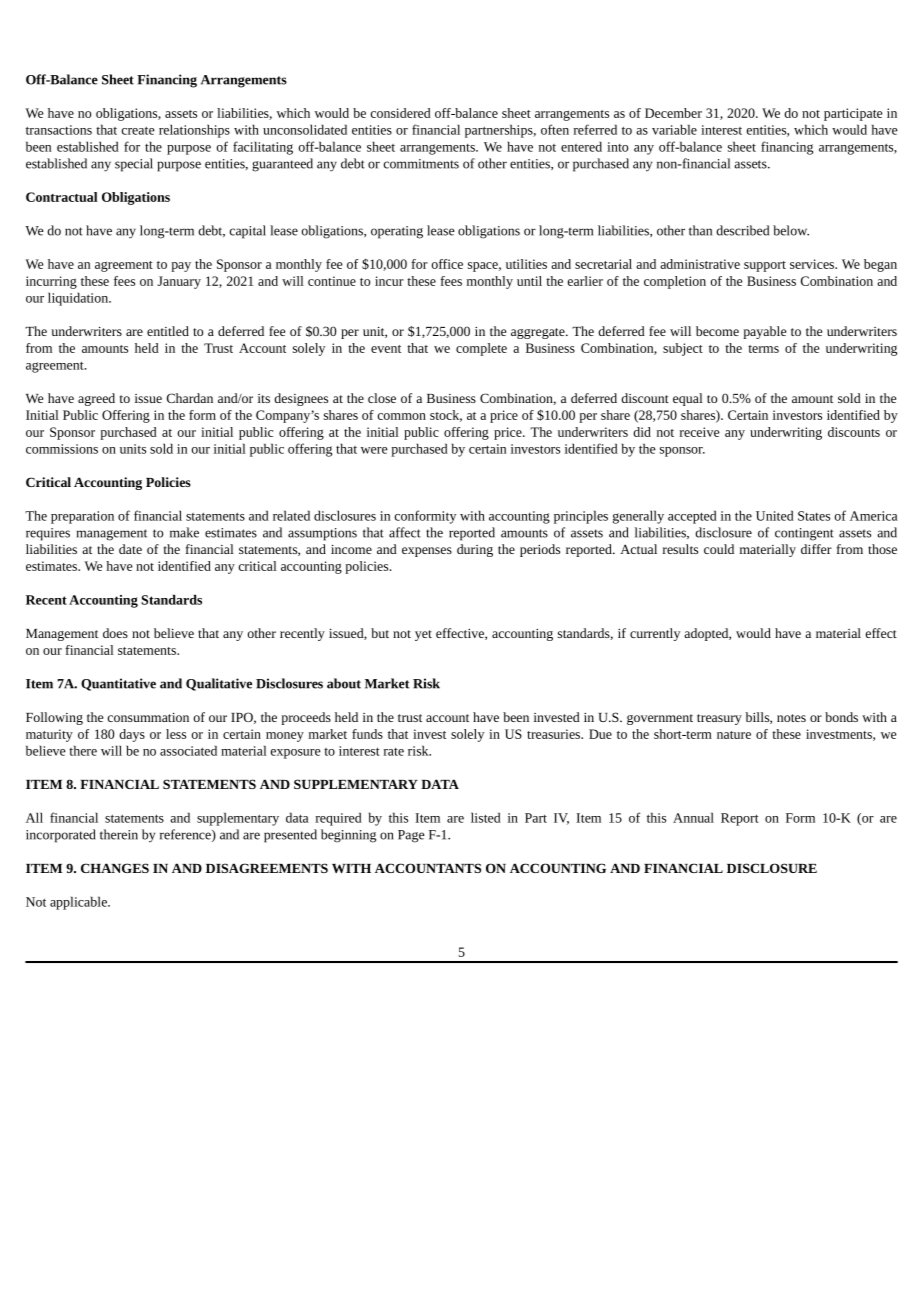 This screenshot has width=924, height=1308. Describe the element at coordinates (405, 532) in the screenshot. I see `affect` at that location.
